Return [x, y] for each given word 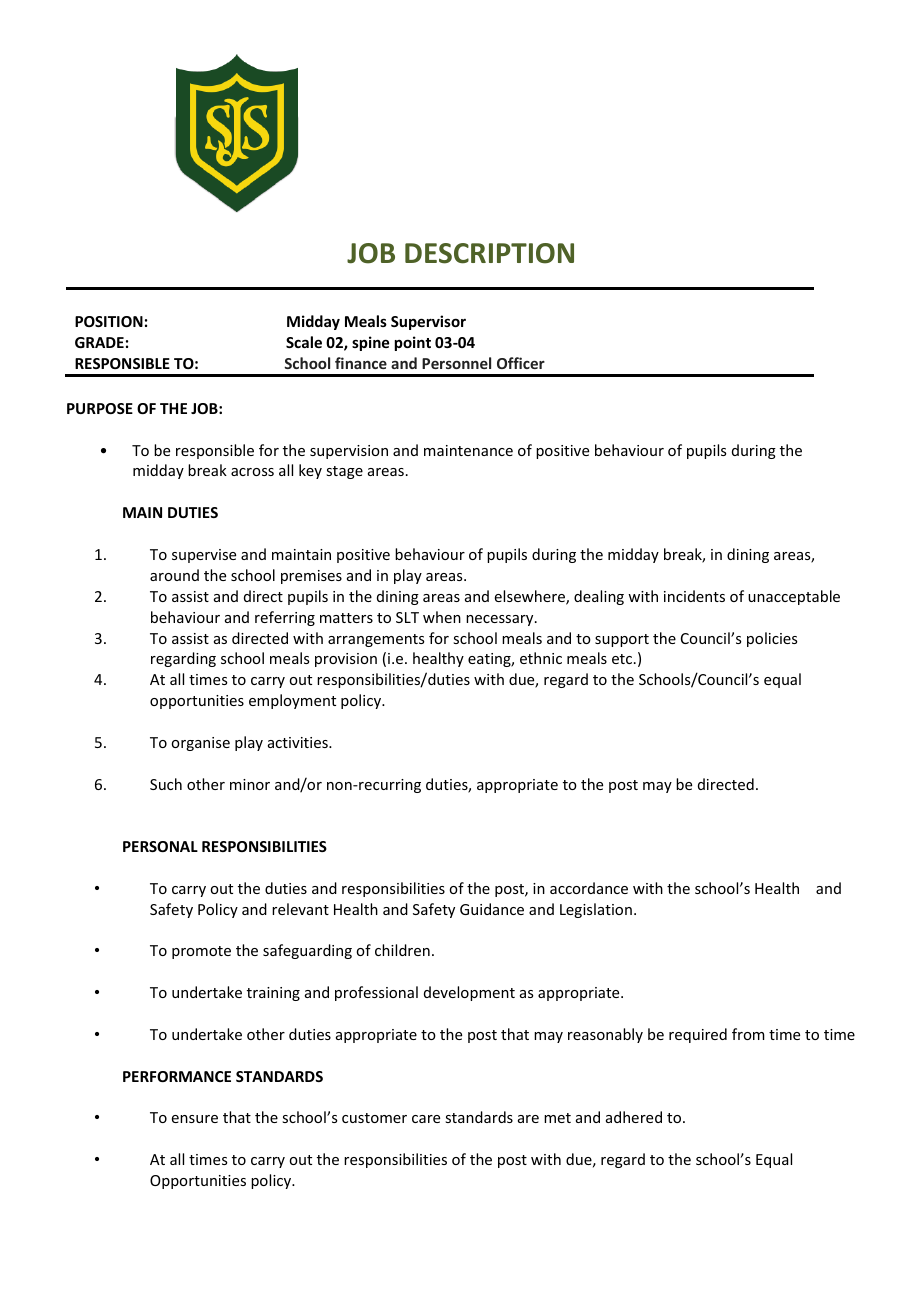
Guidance [492, 909]
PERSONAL [160, 846]
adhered [634, 1117]
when [442, 617]
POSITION [109, 321]
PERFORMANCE [177, 1076]
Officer [521, 363]
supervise [204, 556]
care [426, 1119]
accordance [589, 888]
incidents [694, 596]
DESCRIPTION [489, 253]
